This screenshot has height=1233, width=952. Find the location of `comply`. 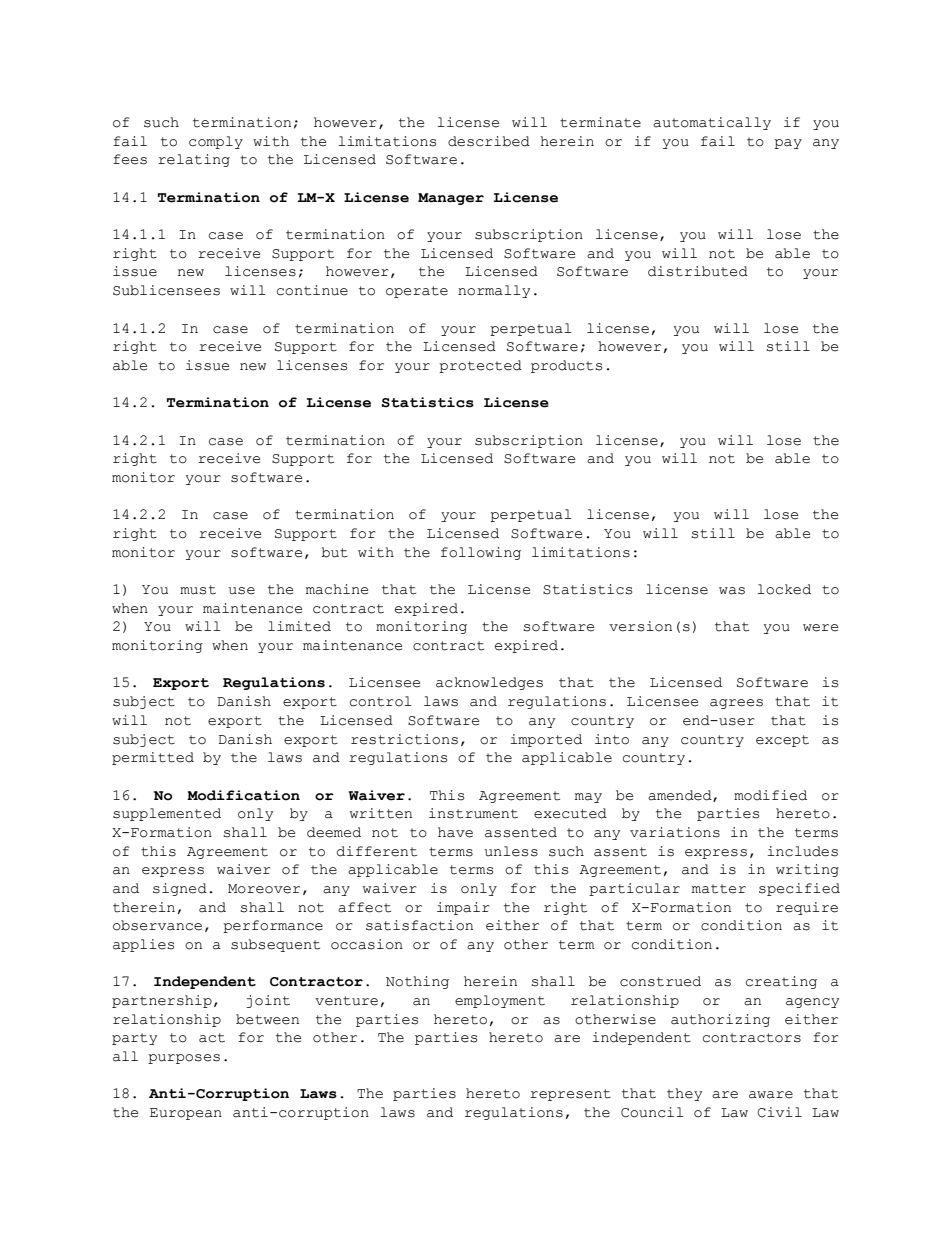

comply is located at coordinates (216, 142).
